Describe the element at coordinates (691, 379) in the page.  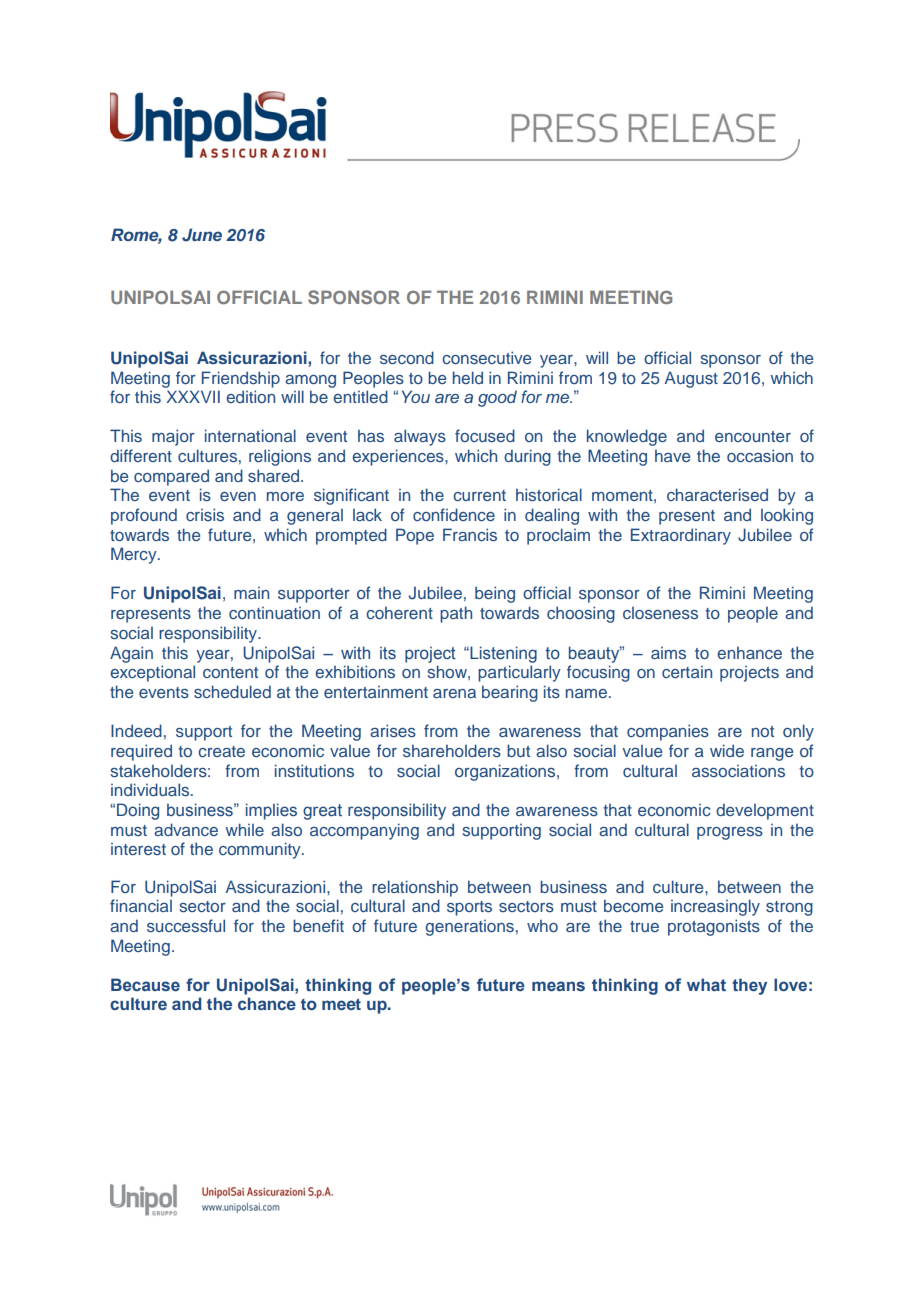
I see `August` at that location.
